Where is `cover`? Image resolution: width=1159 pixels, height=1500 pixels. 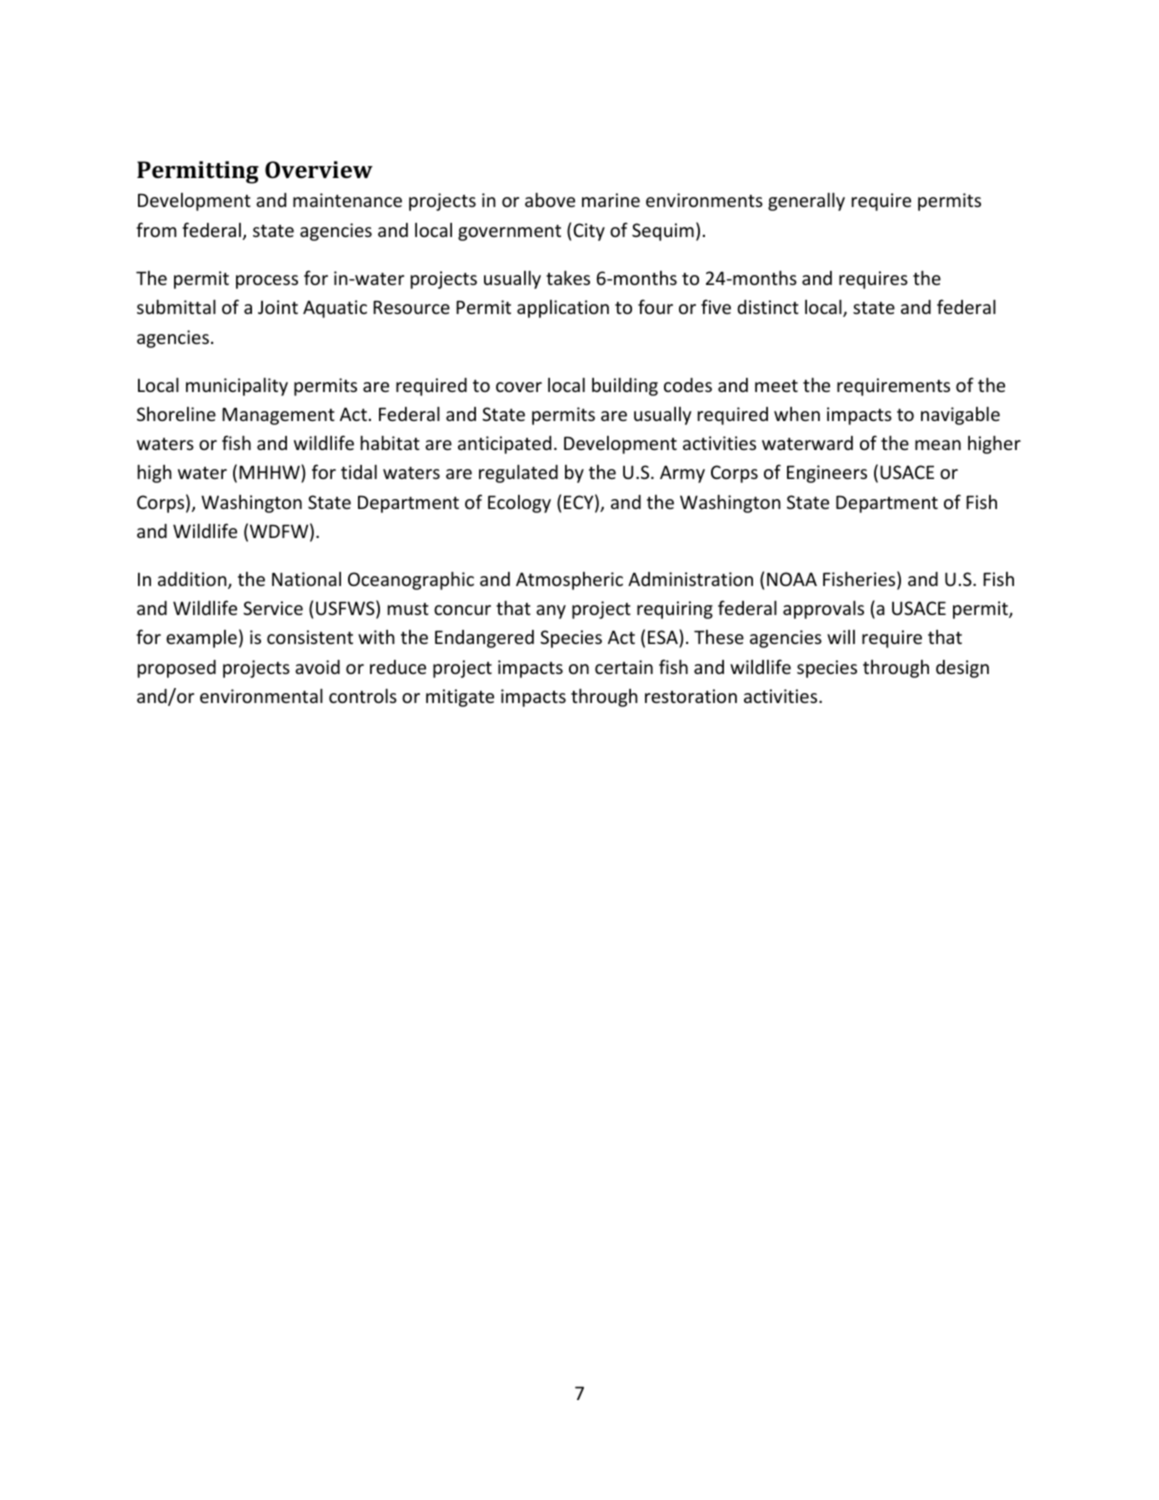
cover is located at coordinates (519, 387).
